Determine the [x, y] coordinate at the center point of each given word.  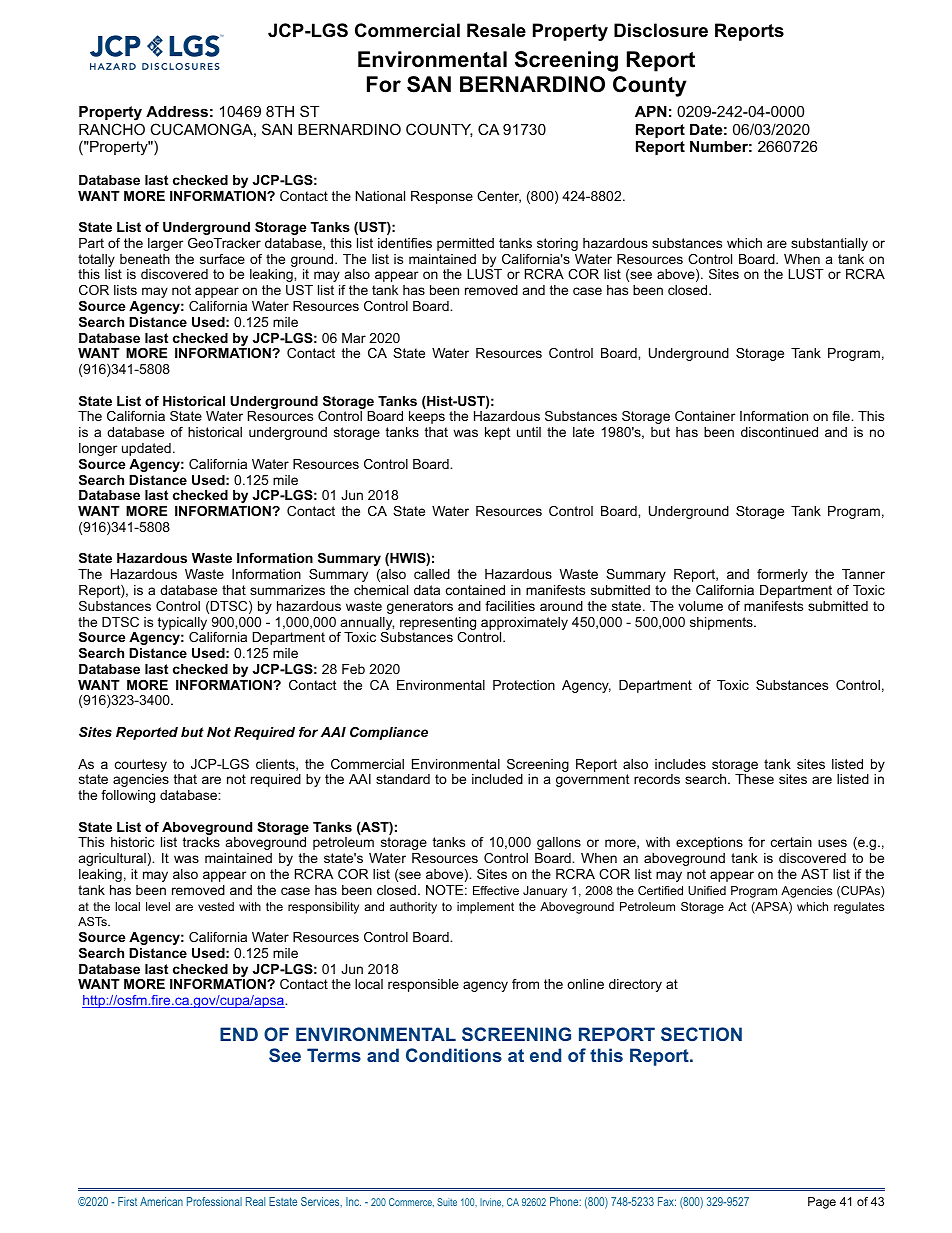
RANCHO [112, 129]
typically [182, 623]
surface [222, 259]
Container [705, 416]
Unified [707, 890]
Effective [496, 890]
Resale [496, 30]
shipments [722, 623]
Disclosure [661, 30]
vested [216, 906]
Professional [214, 1201]
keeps [427, 417]
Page [822, 1203]
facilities [510, 606]
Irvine [491, 1202]
